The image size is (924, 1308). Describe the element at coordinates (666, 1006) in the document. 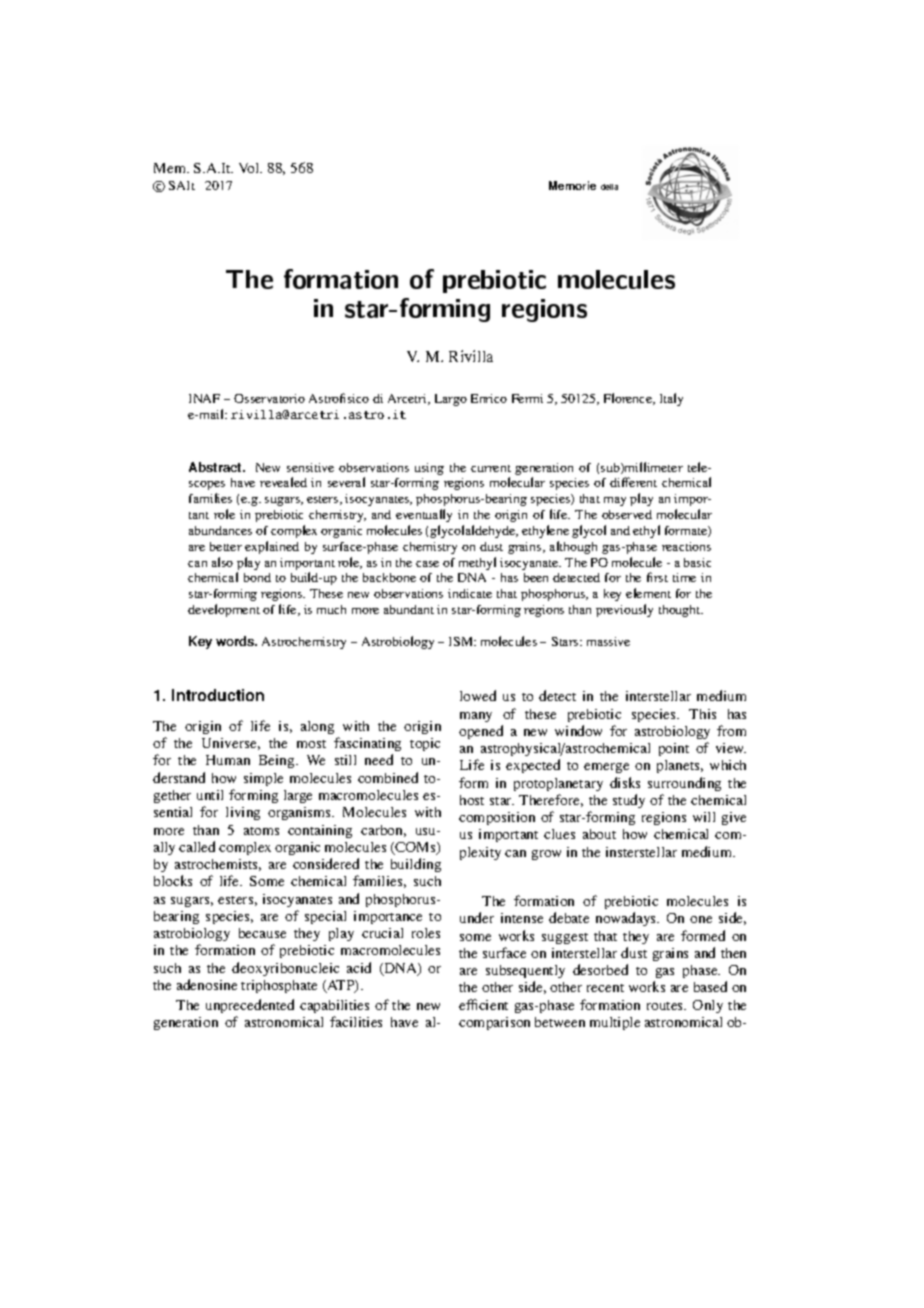

I see `routes` at that location.
